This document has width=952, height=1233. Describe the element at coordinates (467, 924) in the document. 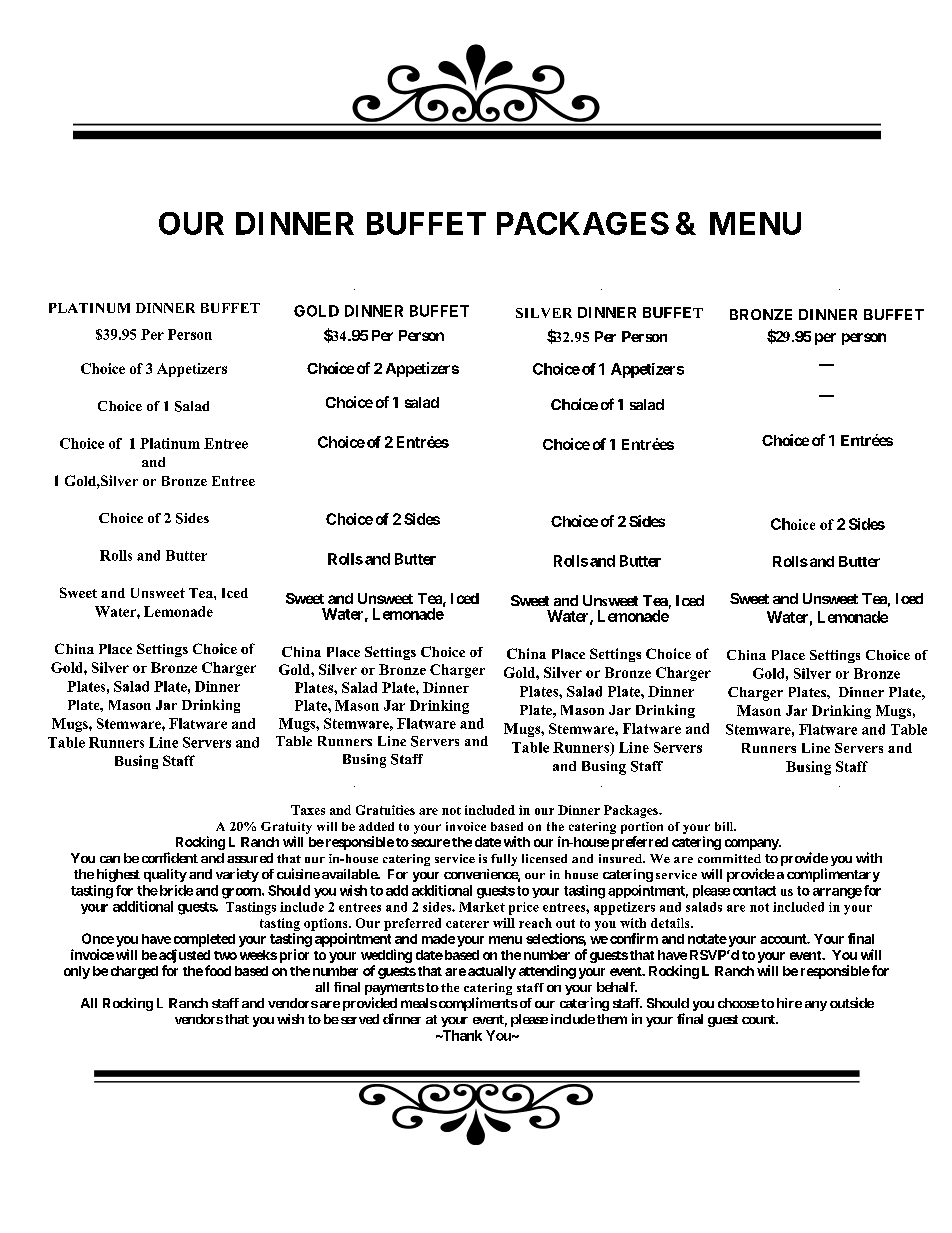

I see `caterer` at that location.
